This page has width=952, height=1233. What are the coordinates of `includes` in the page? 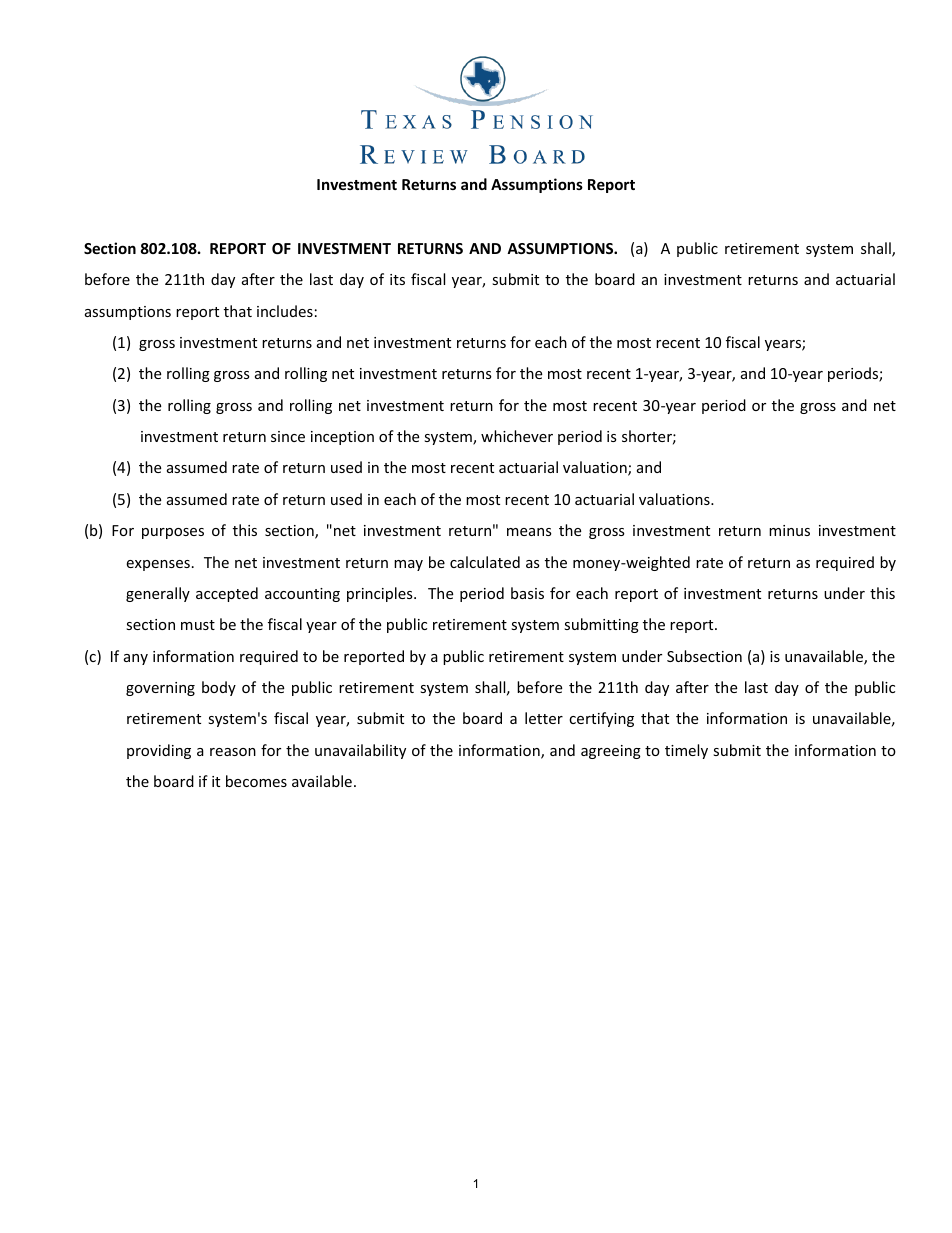 It's located at (285, 311).
